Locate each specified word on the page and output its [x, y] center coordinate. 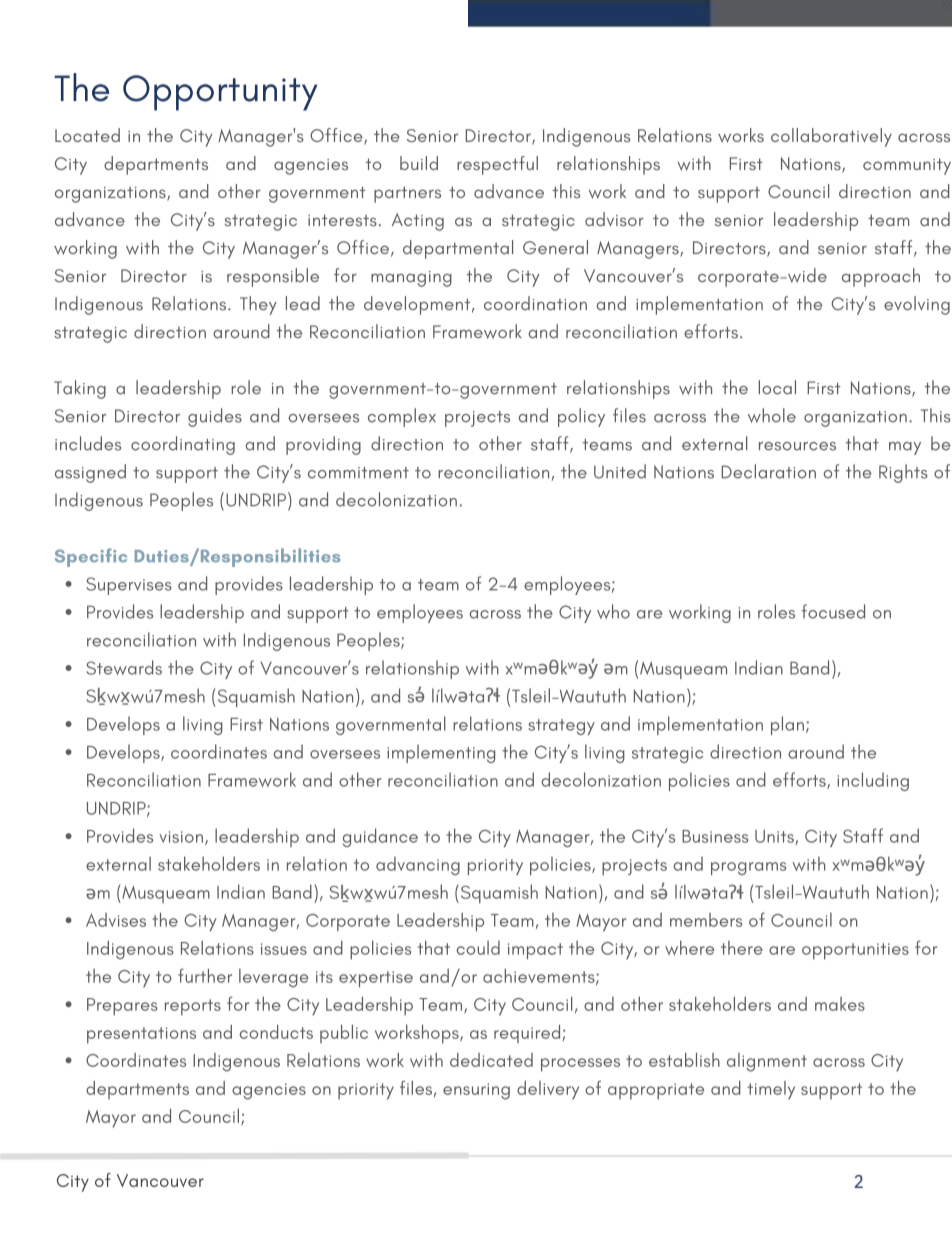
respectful [497, 165]
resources [797, 446]
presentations [141, 1035]
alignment [767, 1062]
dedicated [491, 1060]
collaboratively [831, 137]
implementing [441, 753]
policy [581, 417]
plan [787, 725]
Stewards [124, 667]
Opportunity [220, 93]
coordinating [183, 445]
